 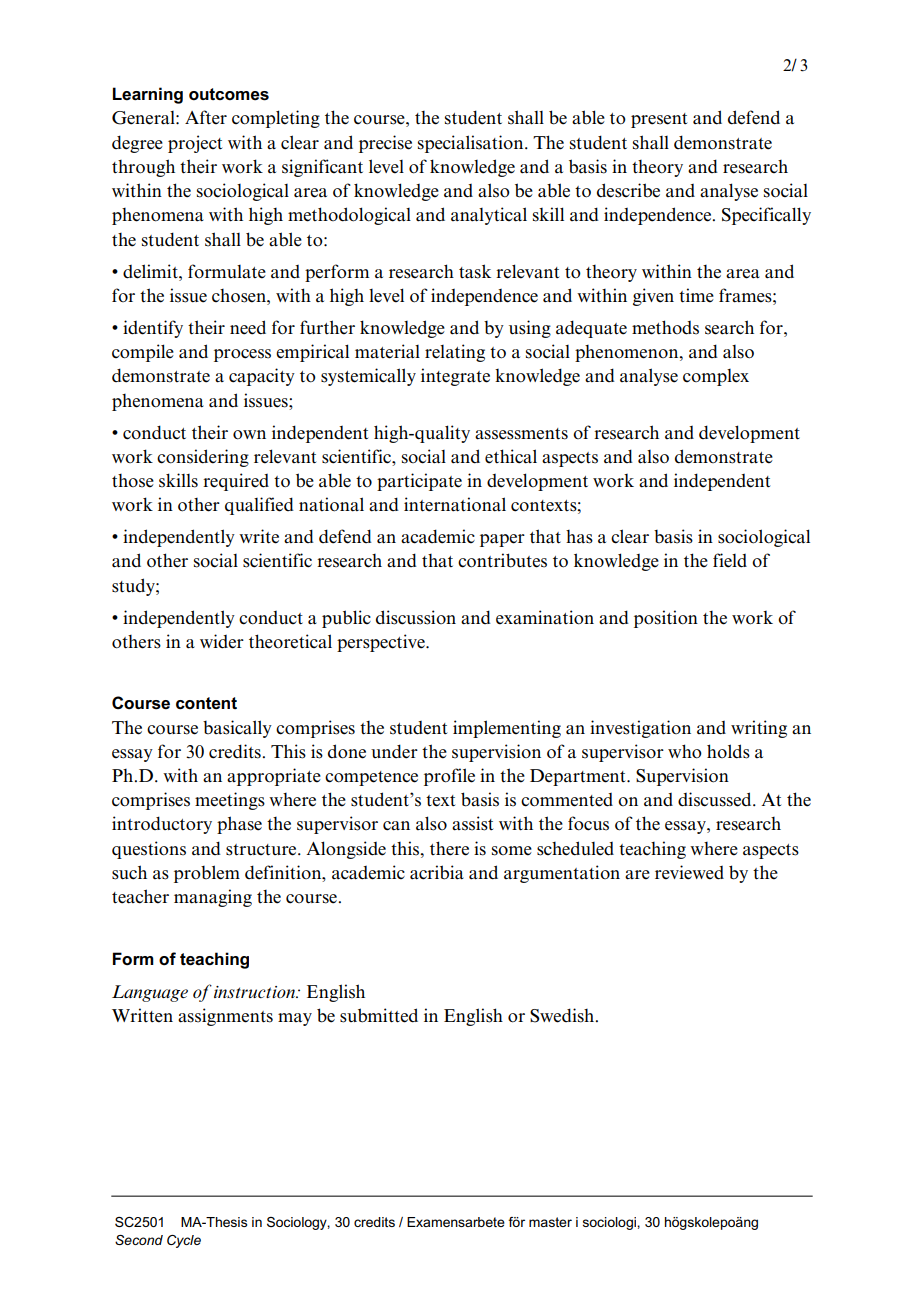 What do you see at coordinates (689, 872) in the screenshot?
I see `reviewed` at bounding box center [689, 872].
